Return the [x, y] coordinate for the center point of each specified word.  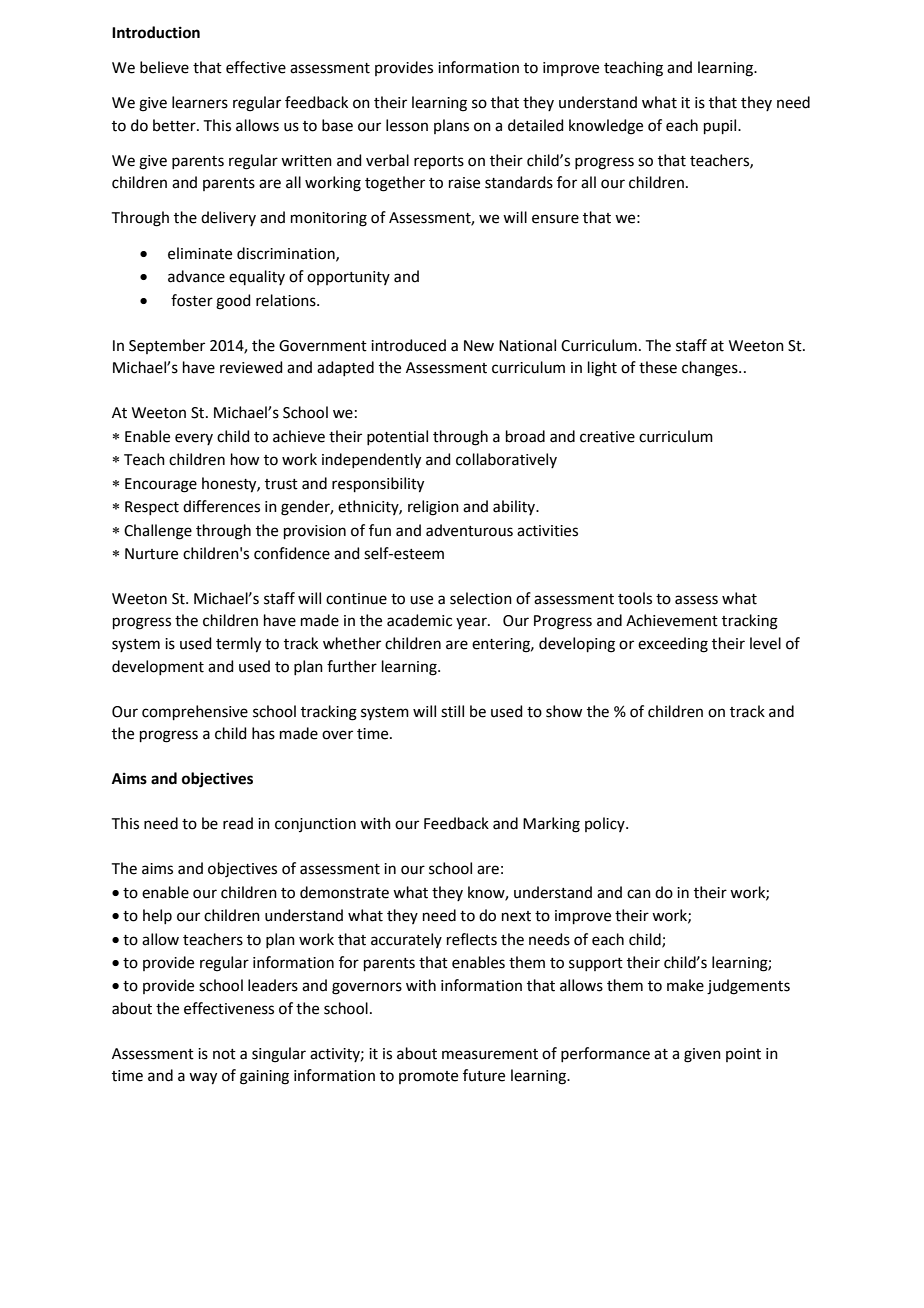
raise [464, 183]
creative [607, 437]
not [224, 1054]
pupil [721, 126]
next [516, 916]
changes [711, 369]
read [238, 823]
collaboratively [506, 460]
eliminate [200, 253]
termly [238, 645]
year [472, 623]
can [639, 894]
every [194, 439]
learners [200, 102]
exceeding [673, 645]
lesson [407, 125]
